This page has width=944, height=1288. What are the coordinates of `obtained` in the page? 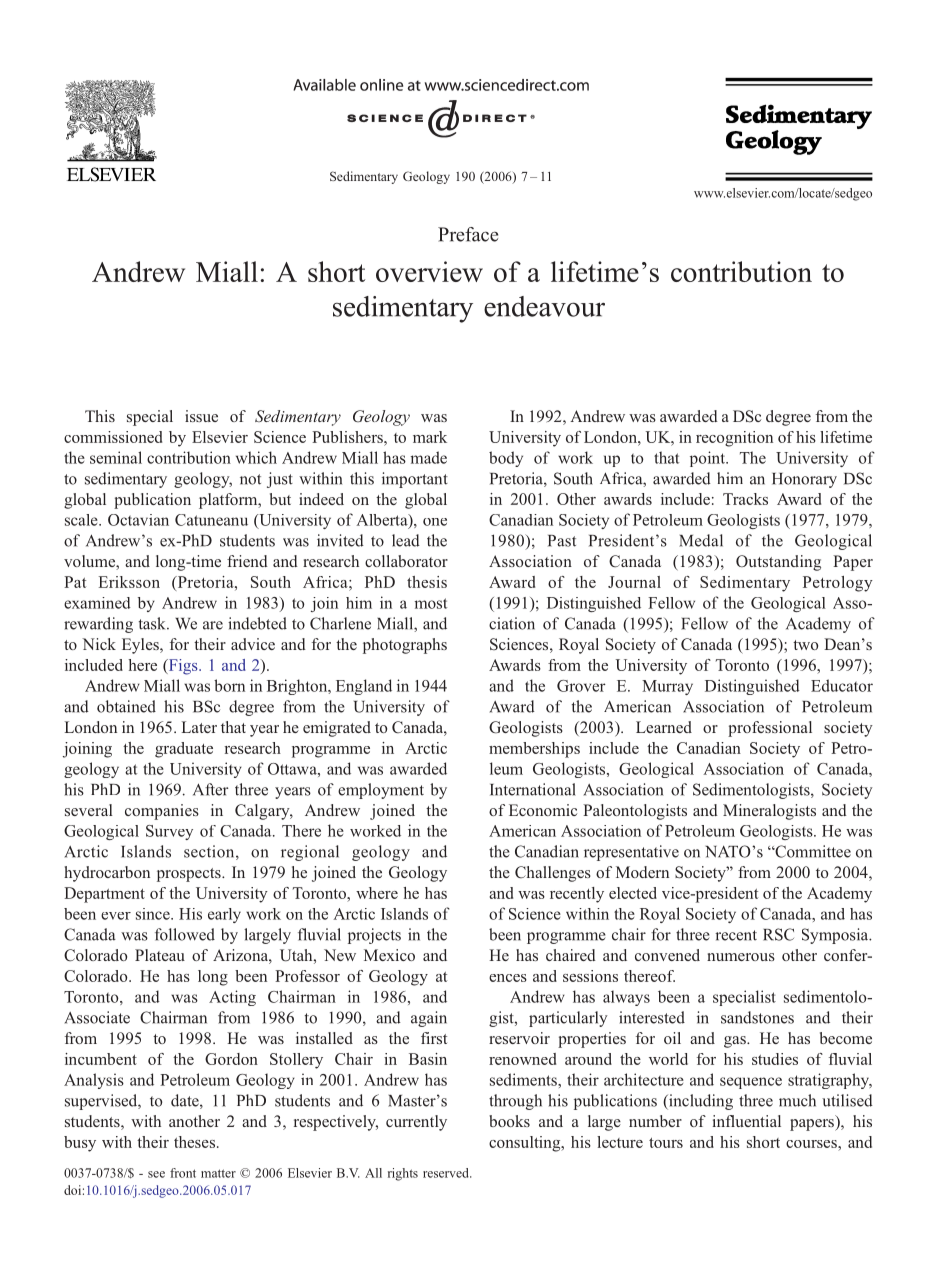 It's located at (126, 706).
